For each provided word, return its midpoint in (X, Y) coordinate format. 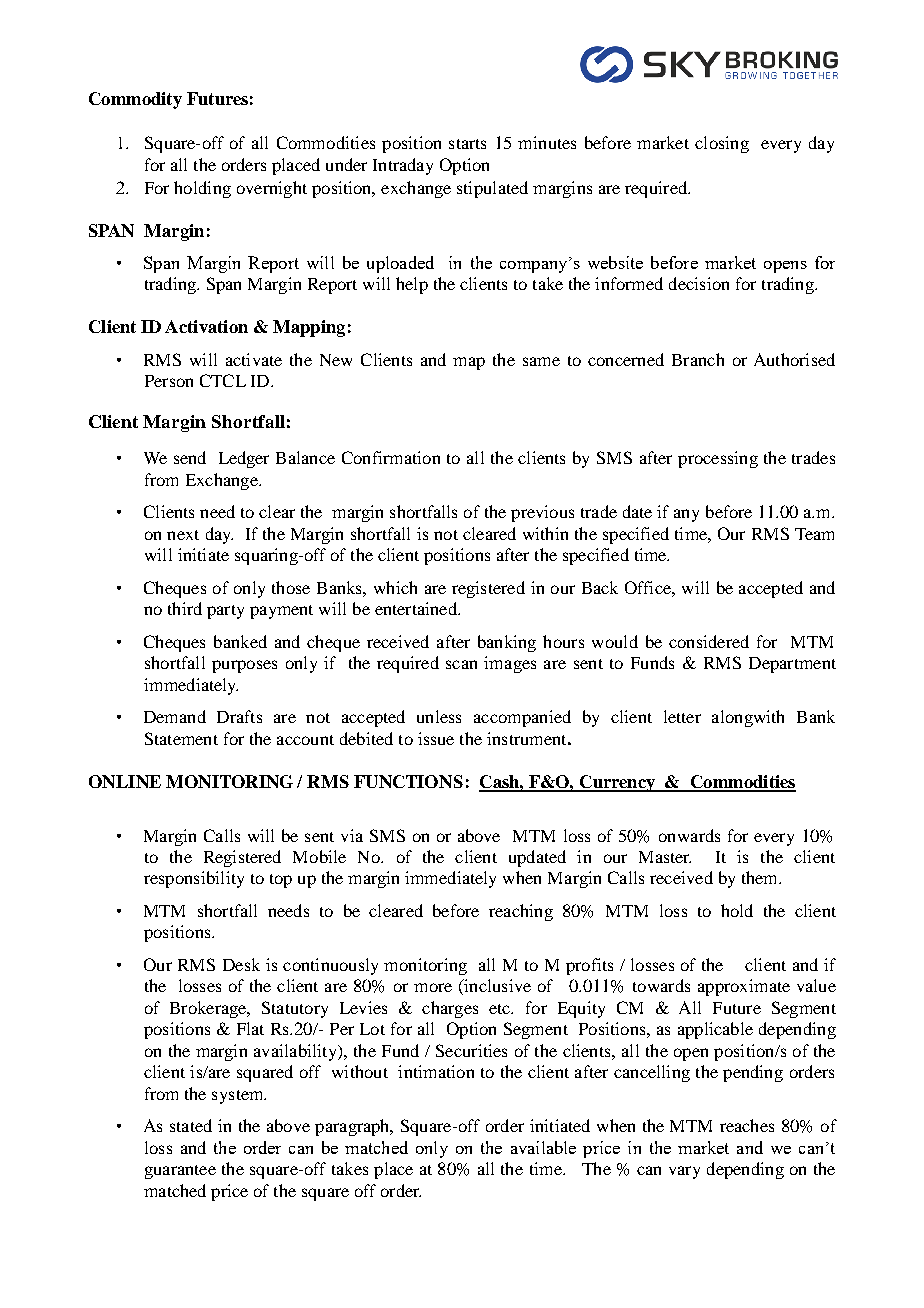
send (190, 457)
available (543, 1147)
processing (718, 459)
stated (191, 1125)
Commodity (135, 100)
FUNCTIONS (408, 781)
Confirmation (391, 457)
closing (722, 144)
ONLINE (125, 781)
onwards (689, 835)
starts (467, 144)
